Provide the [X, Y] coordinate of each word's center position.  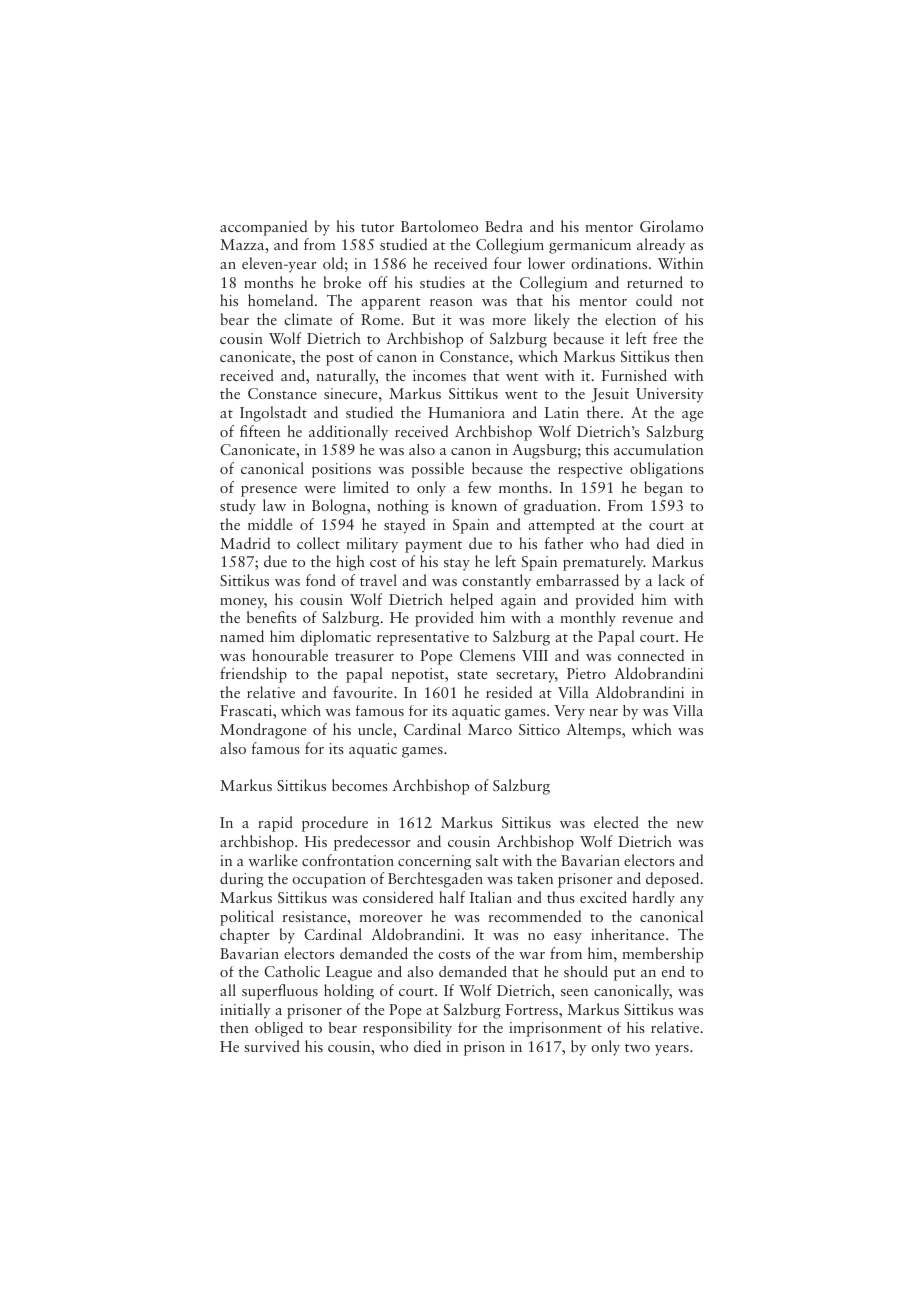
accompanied [263, 228]
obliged [279, 1029]
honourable [290, 655]
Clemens [487, 655]
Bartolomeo [439, 226]
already [661, 246]
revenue [647, 619]
